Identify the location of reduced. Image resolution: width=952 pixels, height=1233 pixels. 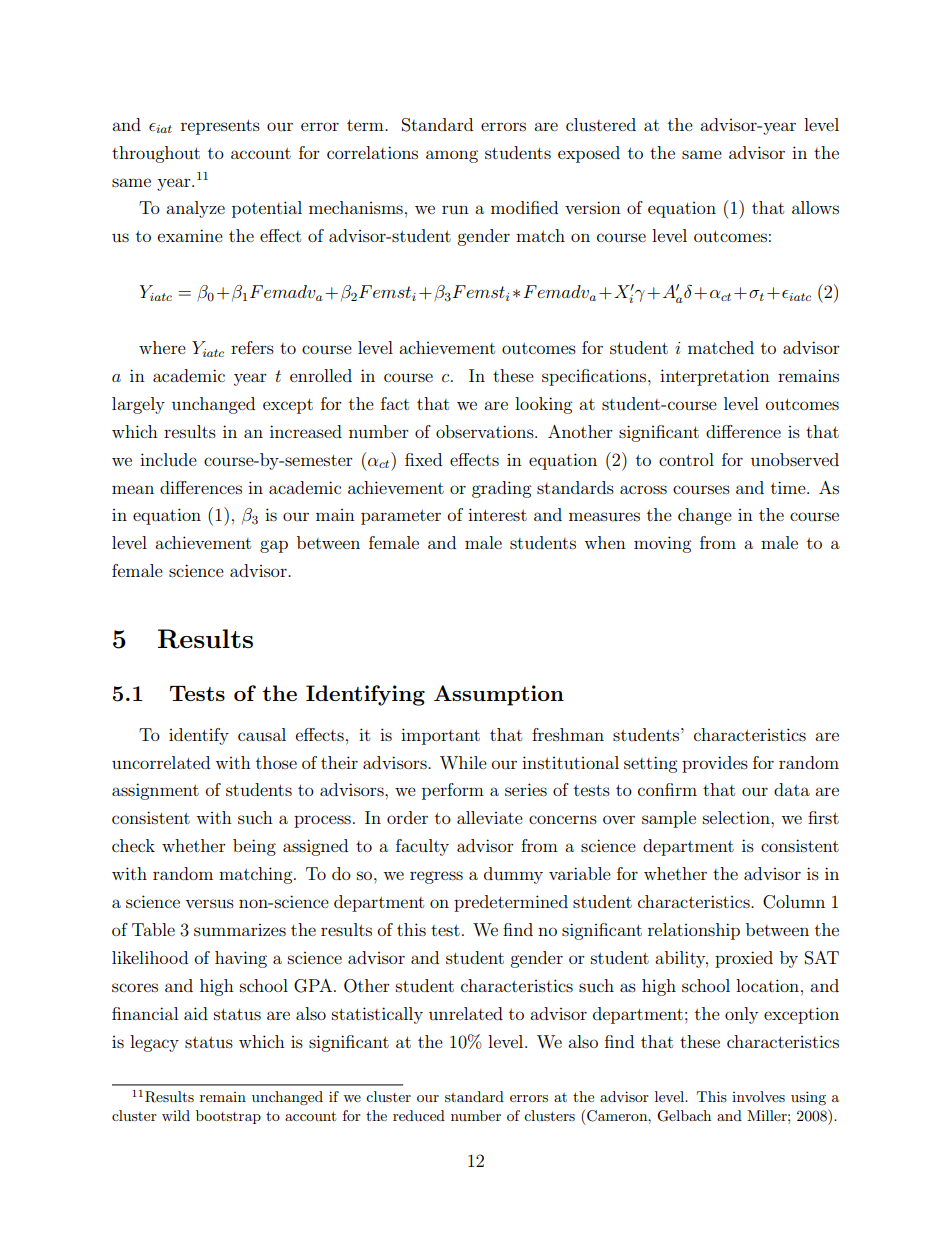
(419, 1115).
